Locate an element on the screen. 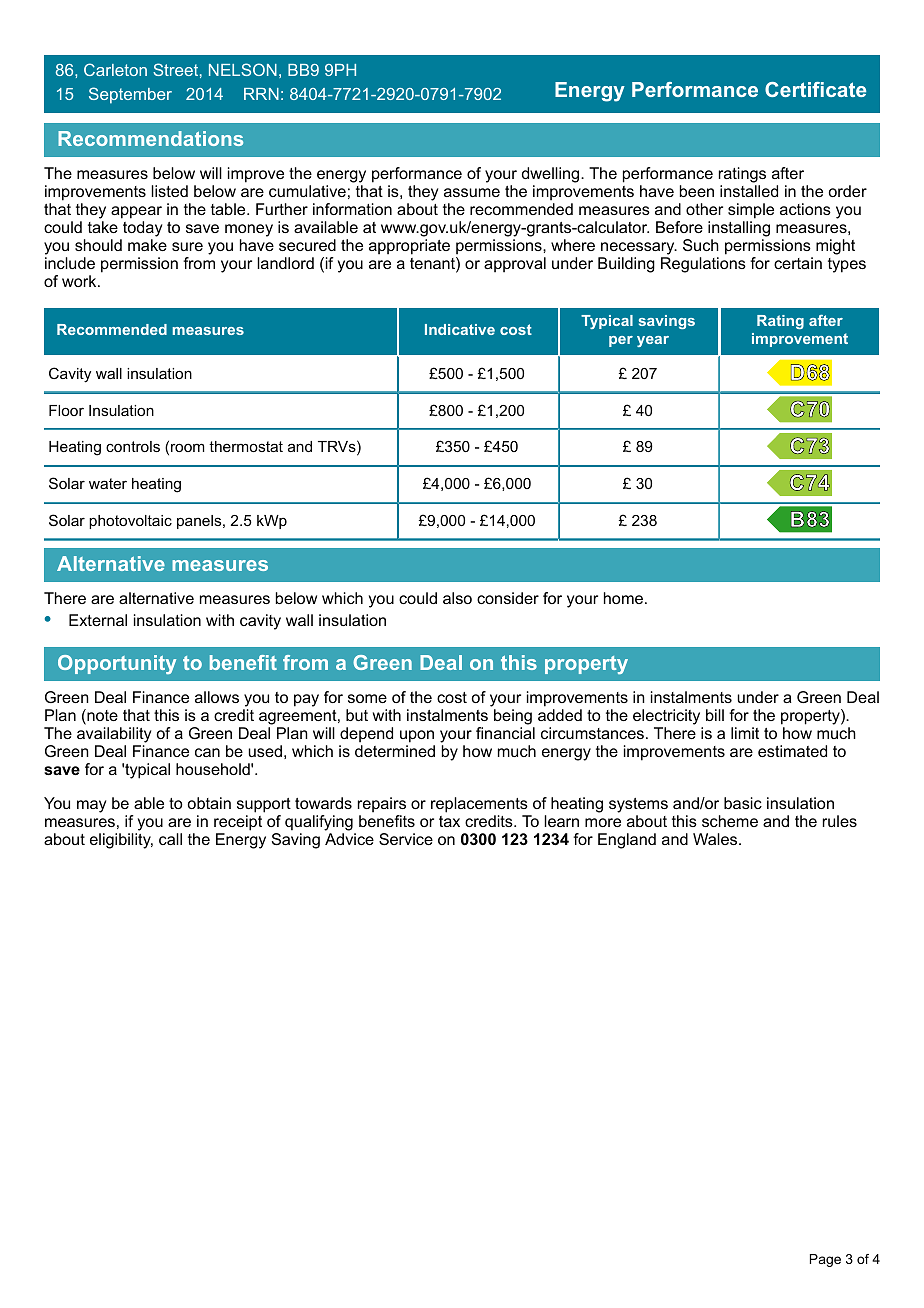 The height and width of the screenshot is (1308, 924). also is located at coordinates (457, 598).
